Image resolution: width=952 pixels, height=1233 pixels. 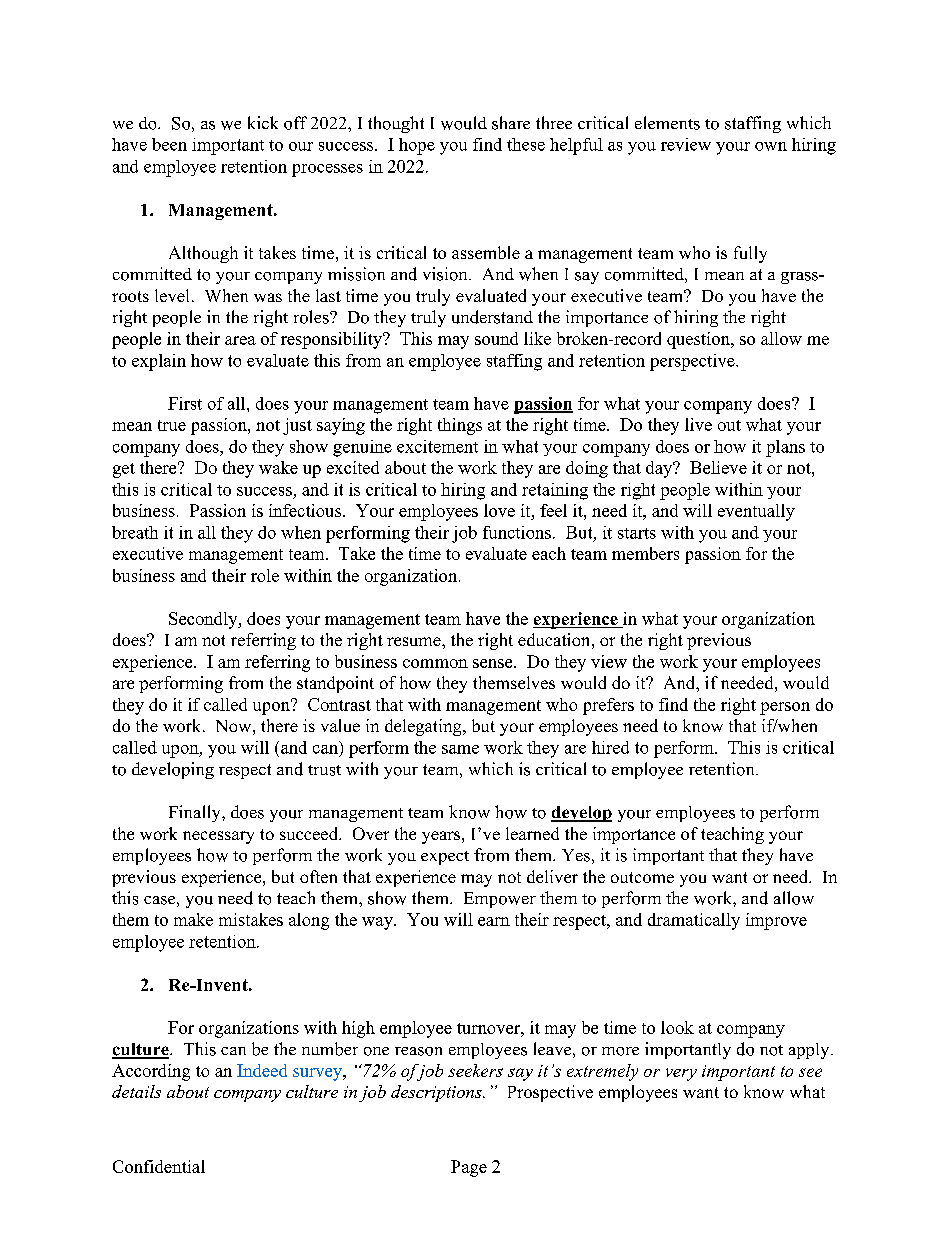 I want to click on Finally, so click(x=196, y=813).
